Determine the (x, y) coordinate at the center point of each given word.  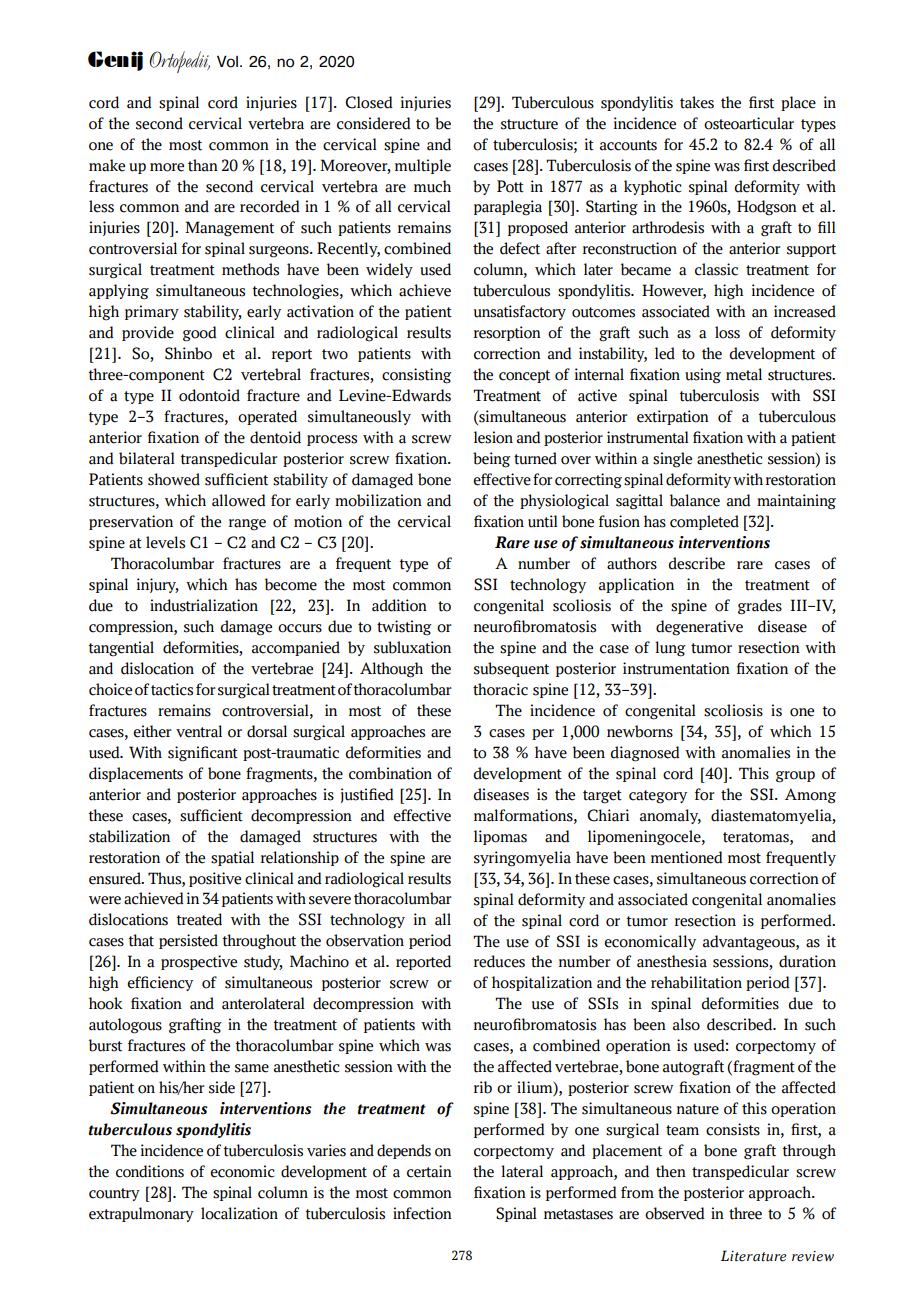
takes (697, 102)
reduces (499, 961)
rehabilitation (696, 982)
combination (390, 773)
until (543, 521)
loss (727, 332)
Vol (227, 61)
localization (239, 1213)
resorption (507, 333)
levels (165, 542)
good (200, 334)
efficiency (160, 983)
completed (704, 522)
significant (203, 754)
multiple (423, 166)
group (795, 777)
